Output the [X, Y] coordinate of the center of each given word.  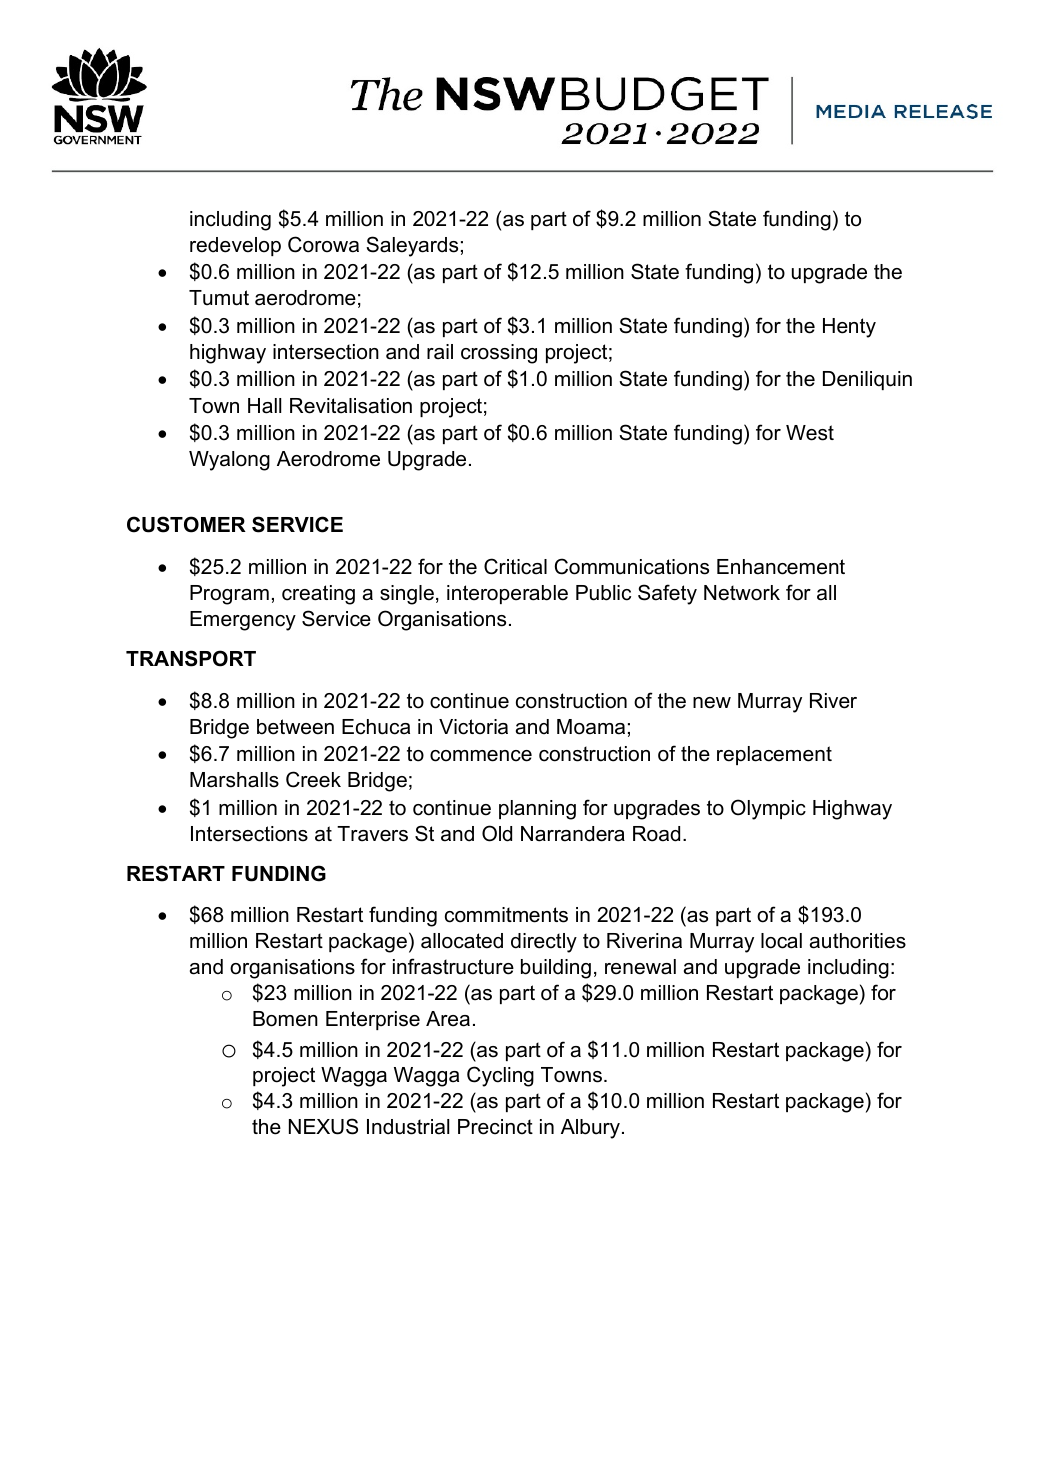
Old [497, 833]
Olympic [768, 809]
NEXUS [323, 1126]
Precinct [495, 1127]
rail [440, 352]
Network [742, 593]
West [810, 433]
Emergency [243, 621]
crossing [499, 354]
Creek [313, 779]
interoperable [507, 594]
